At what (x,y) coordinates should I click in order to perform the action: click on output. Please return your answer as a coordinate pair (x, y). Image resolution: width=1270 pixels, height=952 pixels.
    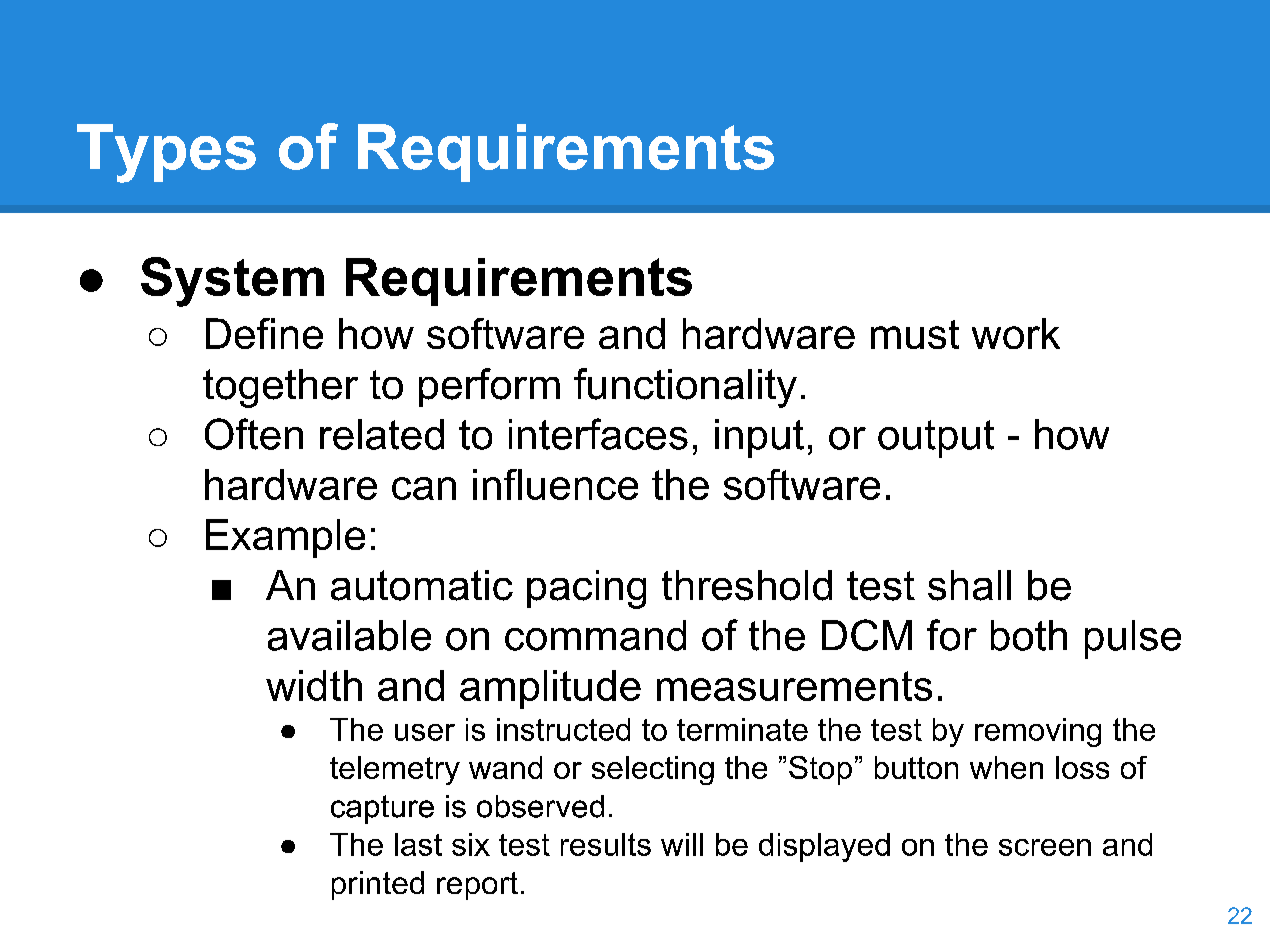
    Looking at the image, I should click on (936, 439).
